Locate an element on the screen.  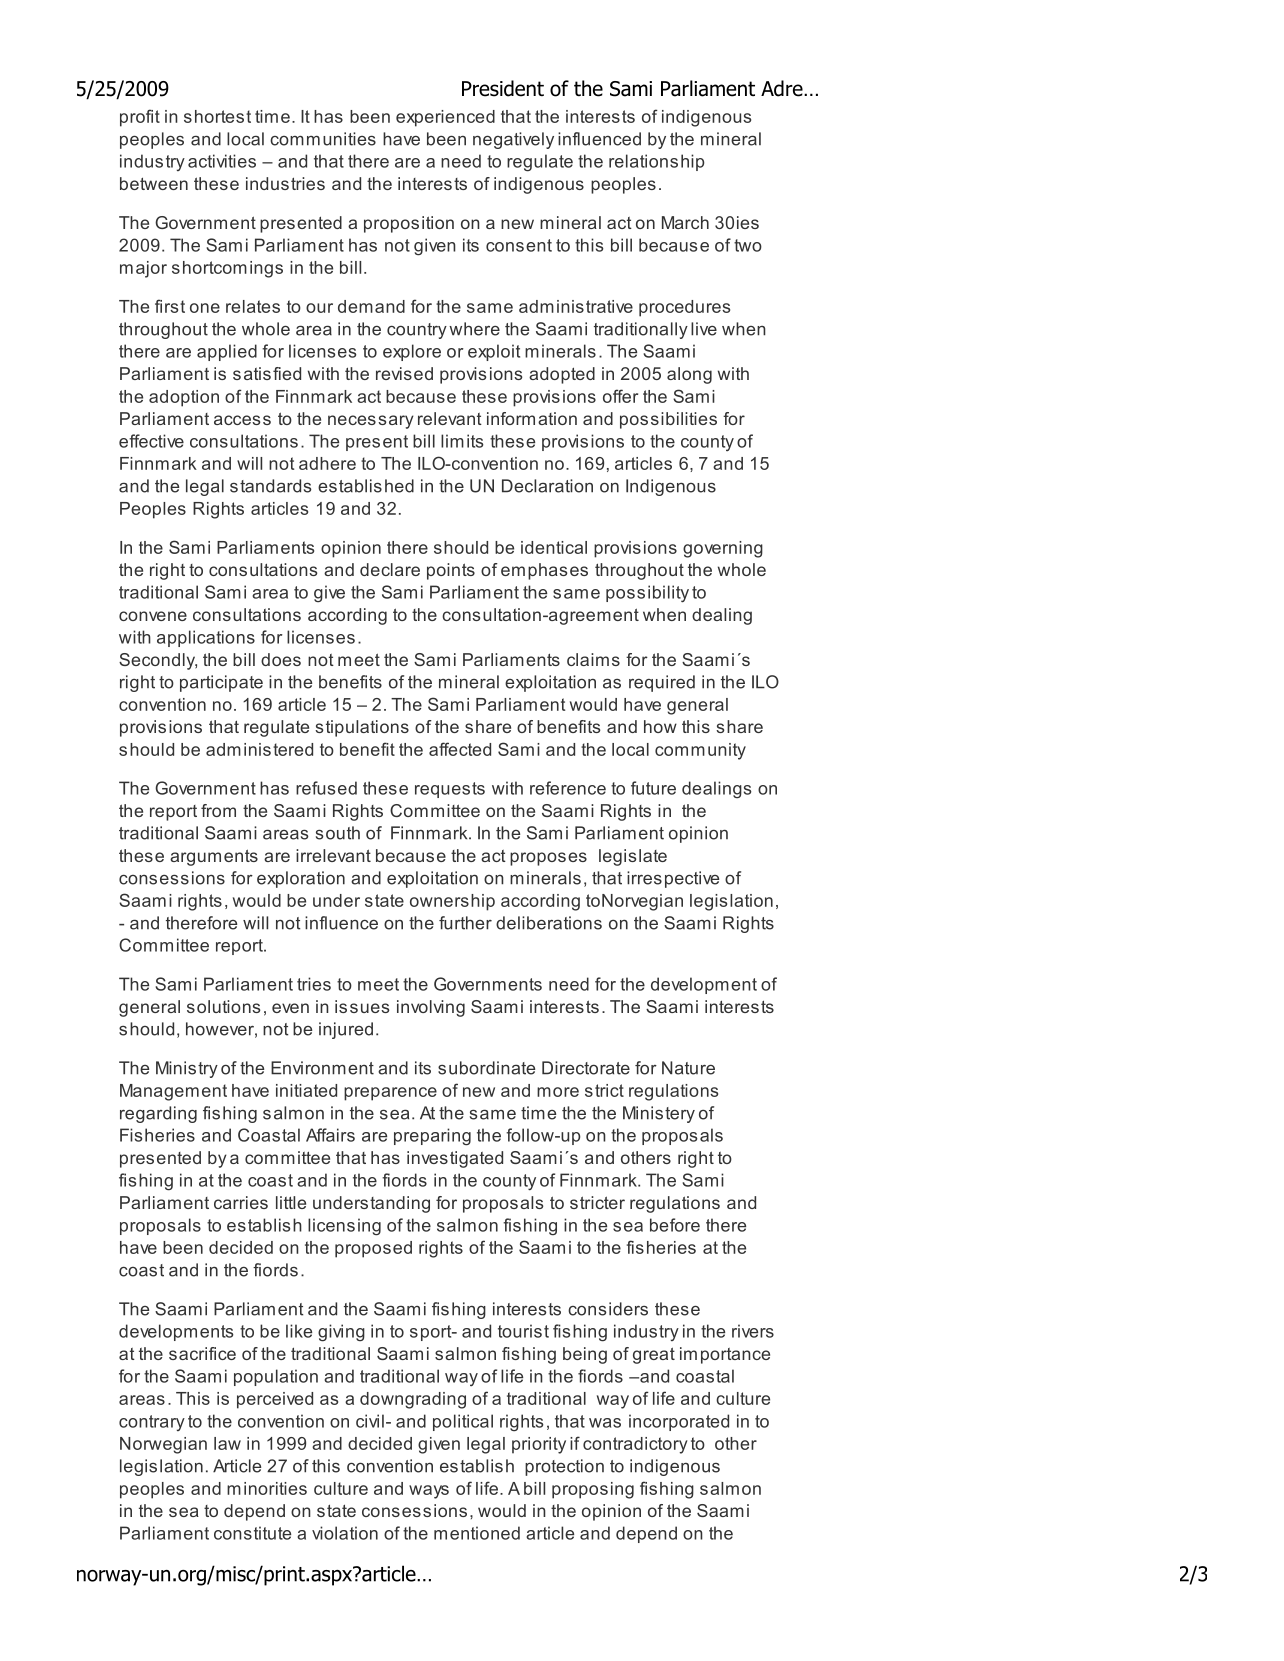
from is located at coordinates (218, 810).
